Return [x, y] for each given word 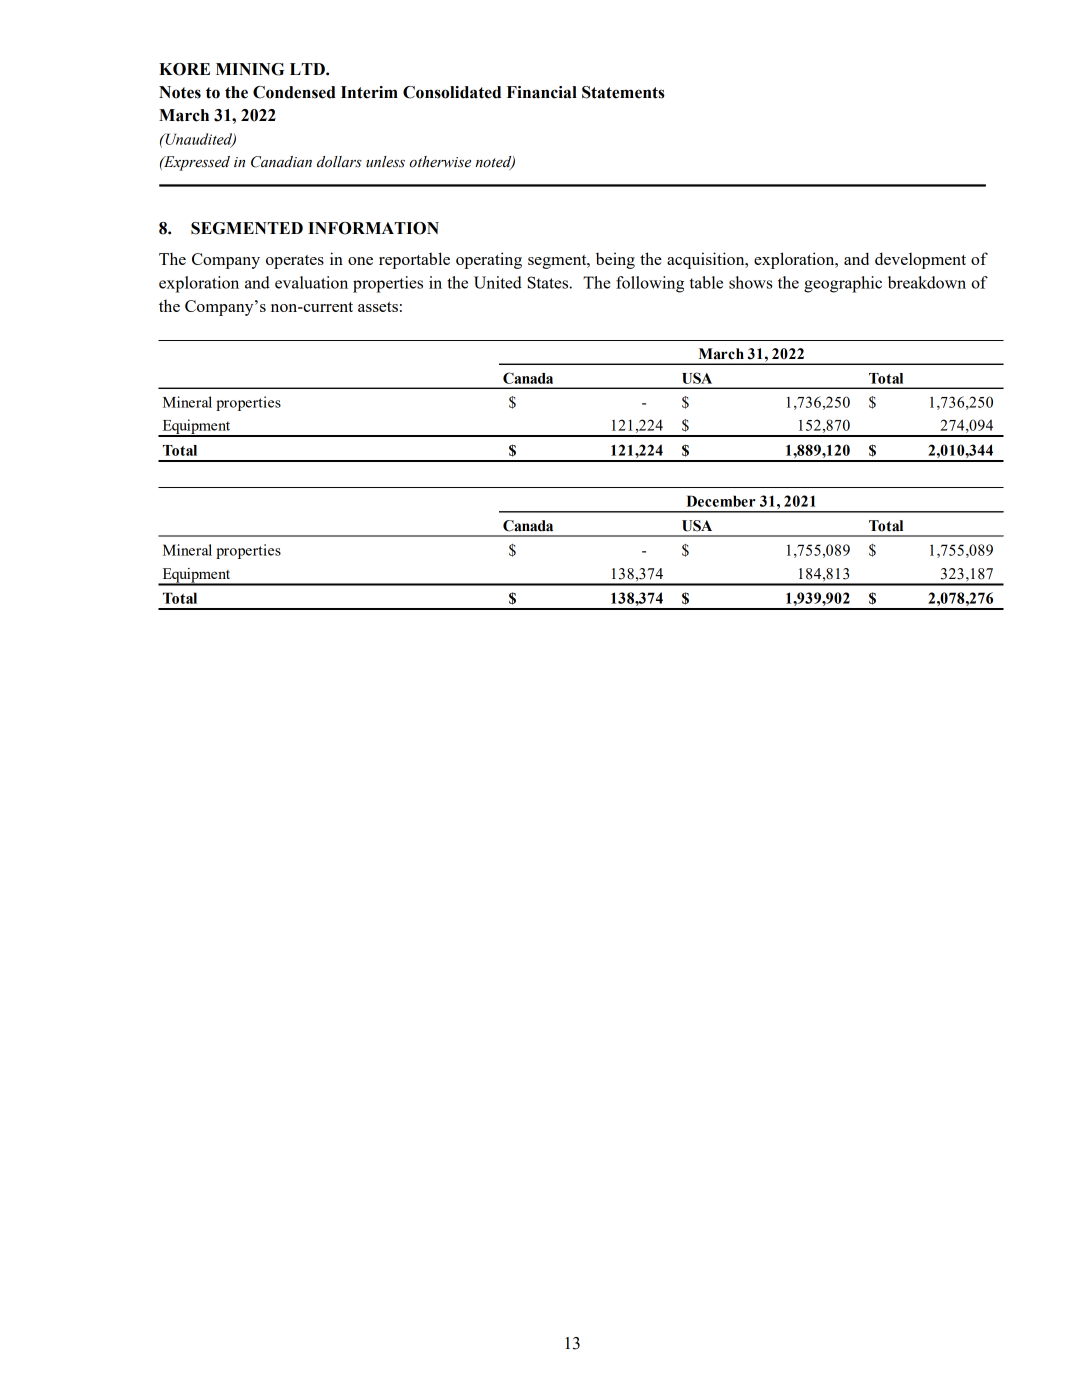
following [650, 284]
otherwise [440, 162]
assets [378, 307]
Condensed [294, 92]
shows [751, 282]
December [721, 501]
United [498, 282]
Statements [623, 92]
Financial [542, 92]
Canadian [281, 162]
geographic [843, 284]
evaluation [311, 282]
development [920, 260]
